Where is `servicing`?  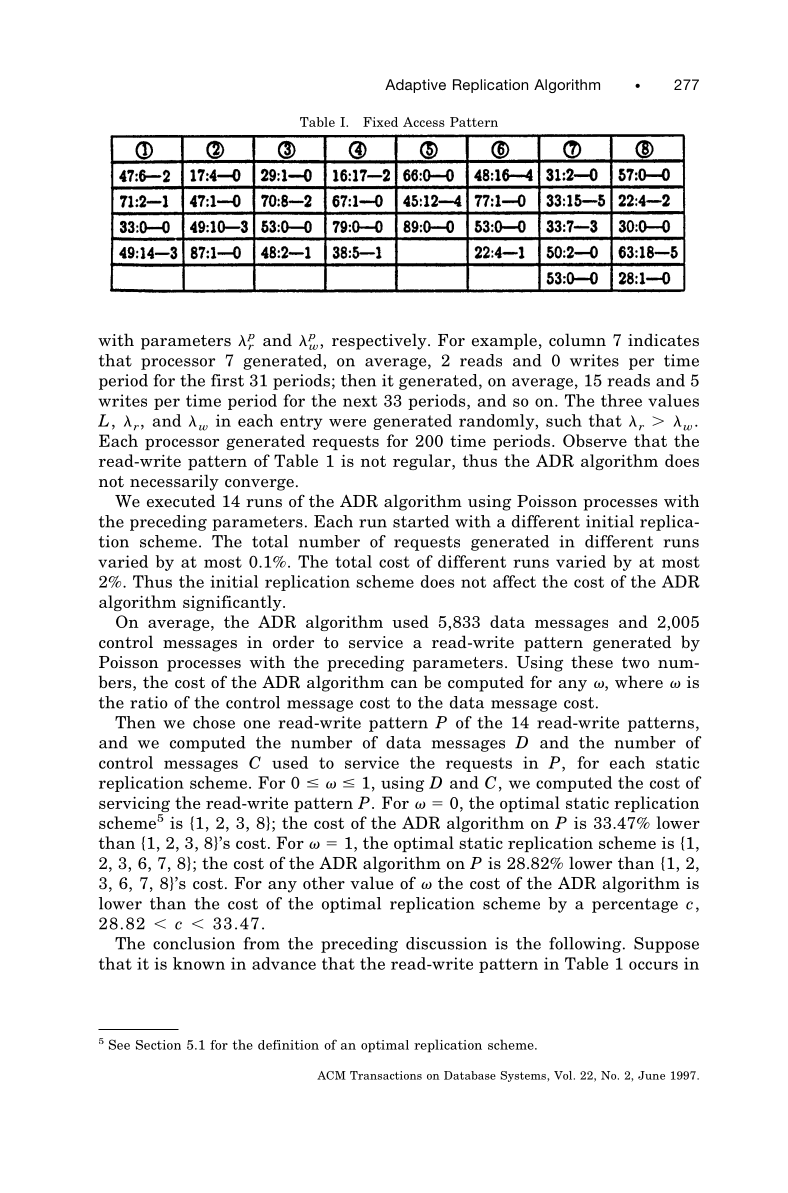
servicing is located at coordinates (134, 806).
